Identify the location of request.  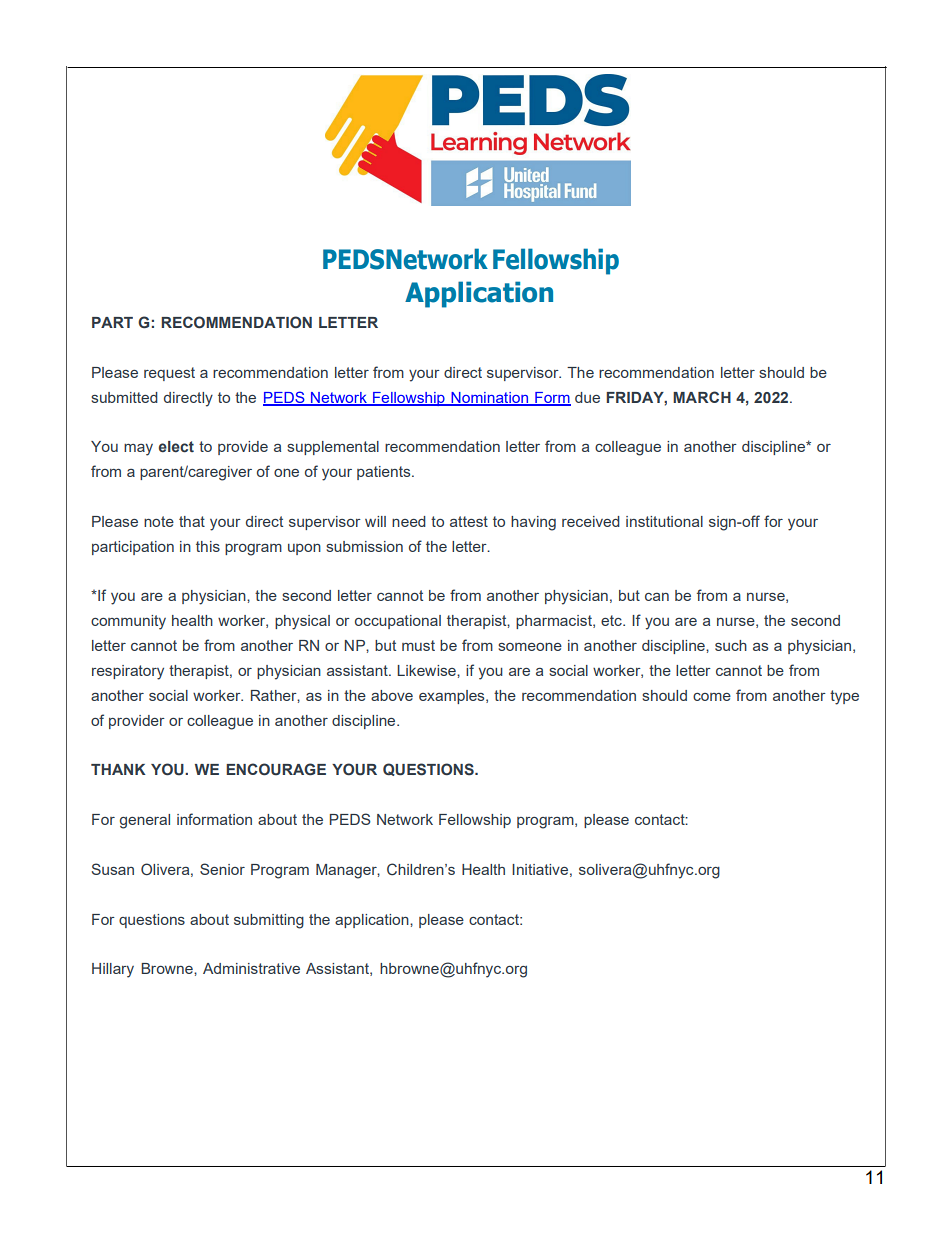
(169, 374).
